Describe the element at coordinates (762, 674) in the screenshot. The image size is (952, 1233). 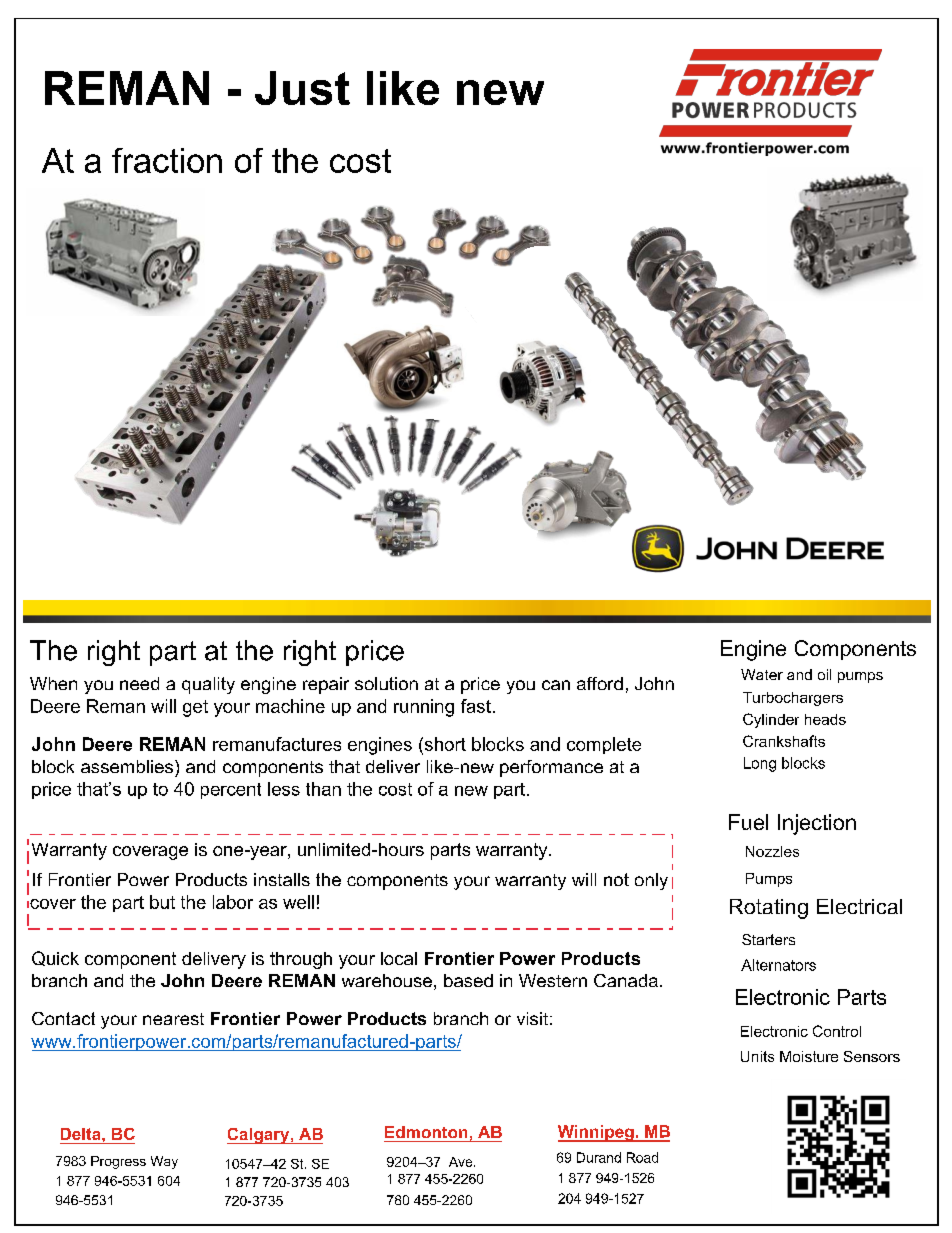
I see `Water` at that location.
